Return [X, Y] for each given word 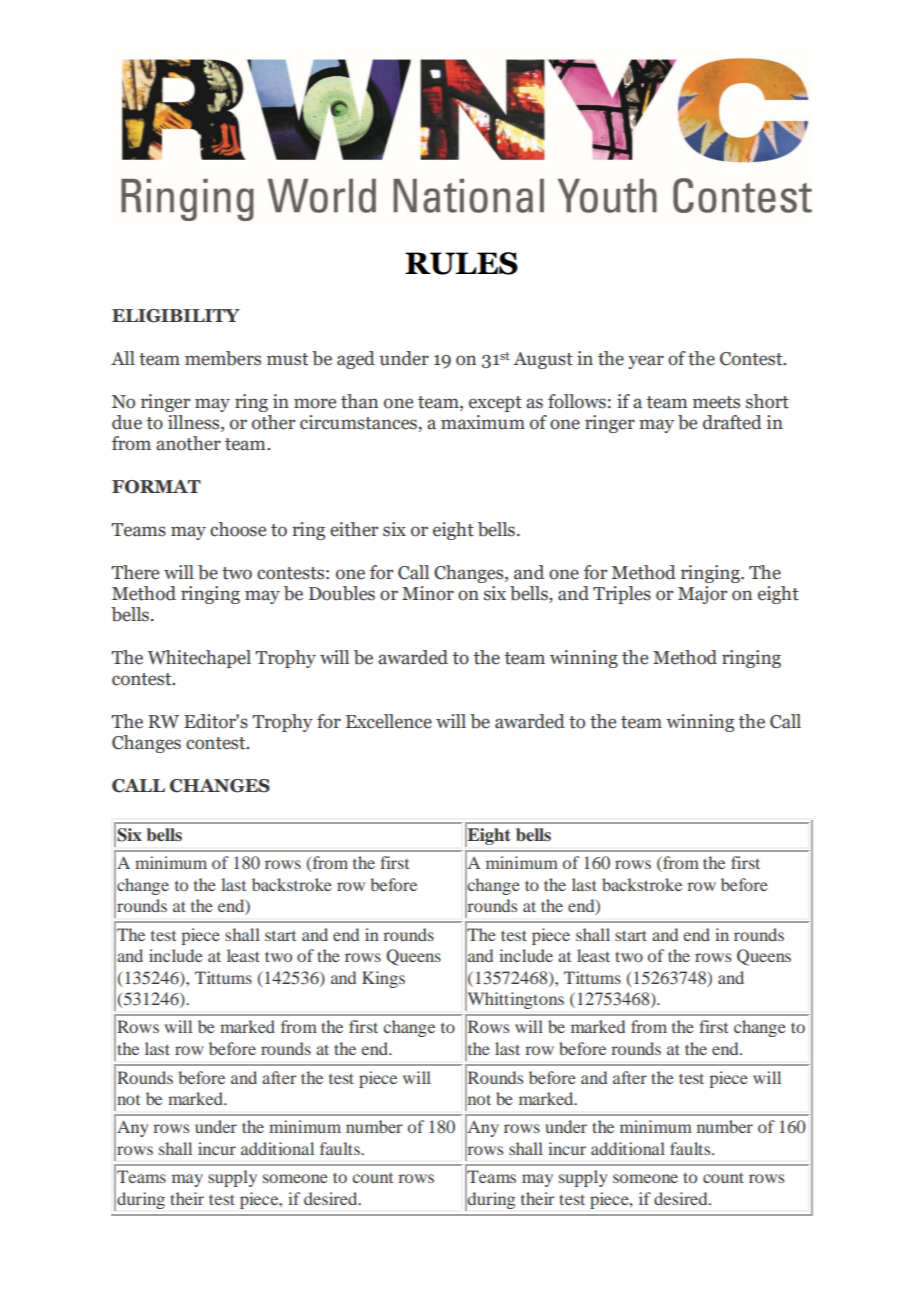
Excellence [389, 721]
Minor [428, 593]
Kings [383, 979]
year [646, 362]
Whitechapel [199, 659]
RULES [461, 263]
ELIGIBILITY [176, 316]
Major [702, 595]
